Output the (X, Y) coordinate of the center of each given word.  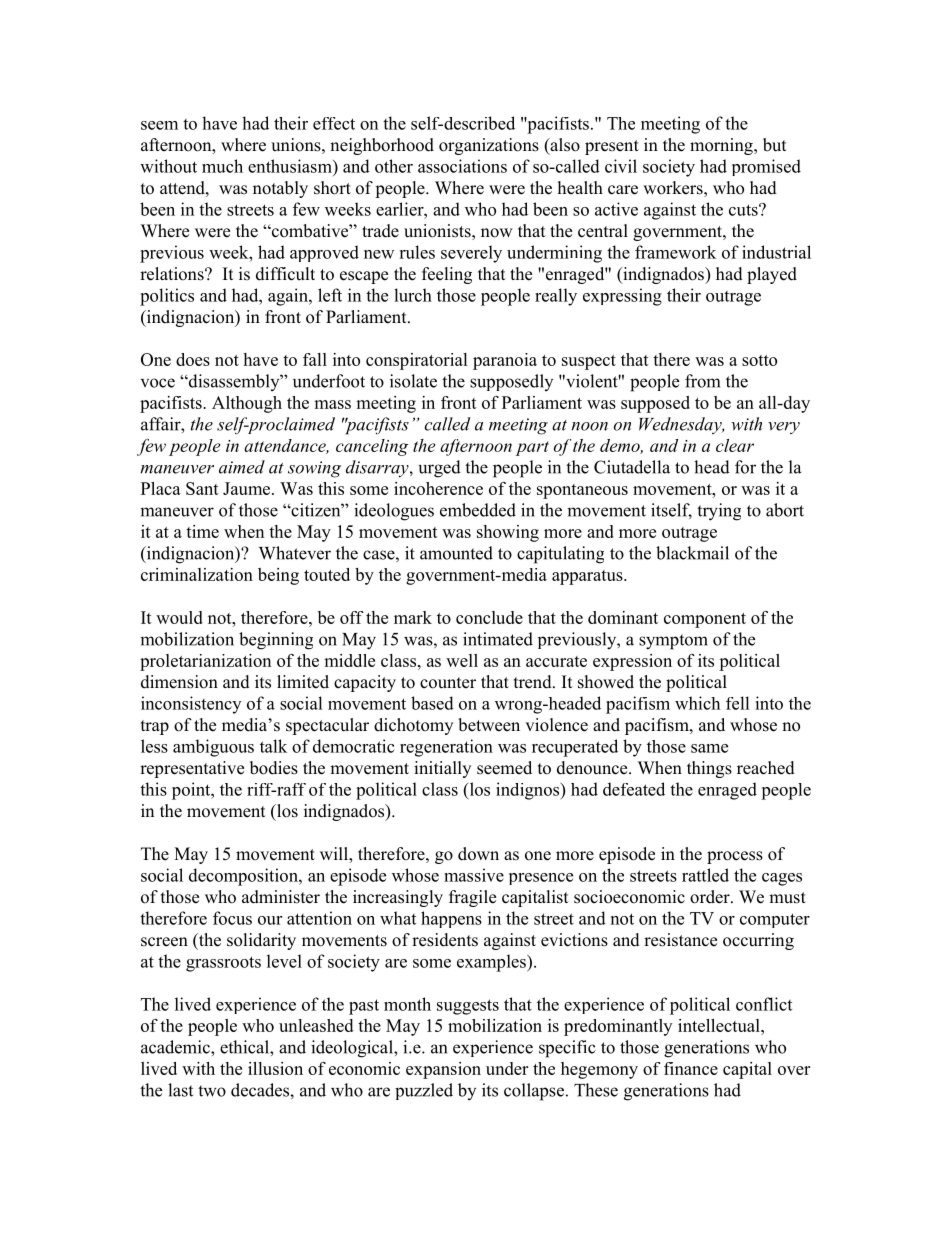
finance (691, 1068)
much (222, 166)
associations (462, 166)
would (179, 617)
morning (722, 146)
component (705, 620)
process (735, 857)
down (478, 854)
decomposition (244, 877)
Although (247, 404)
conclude (489, 617)
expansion (443, 1070)
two (212, 1091)
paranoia (505, 361)
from (702, 381)
